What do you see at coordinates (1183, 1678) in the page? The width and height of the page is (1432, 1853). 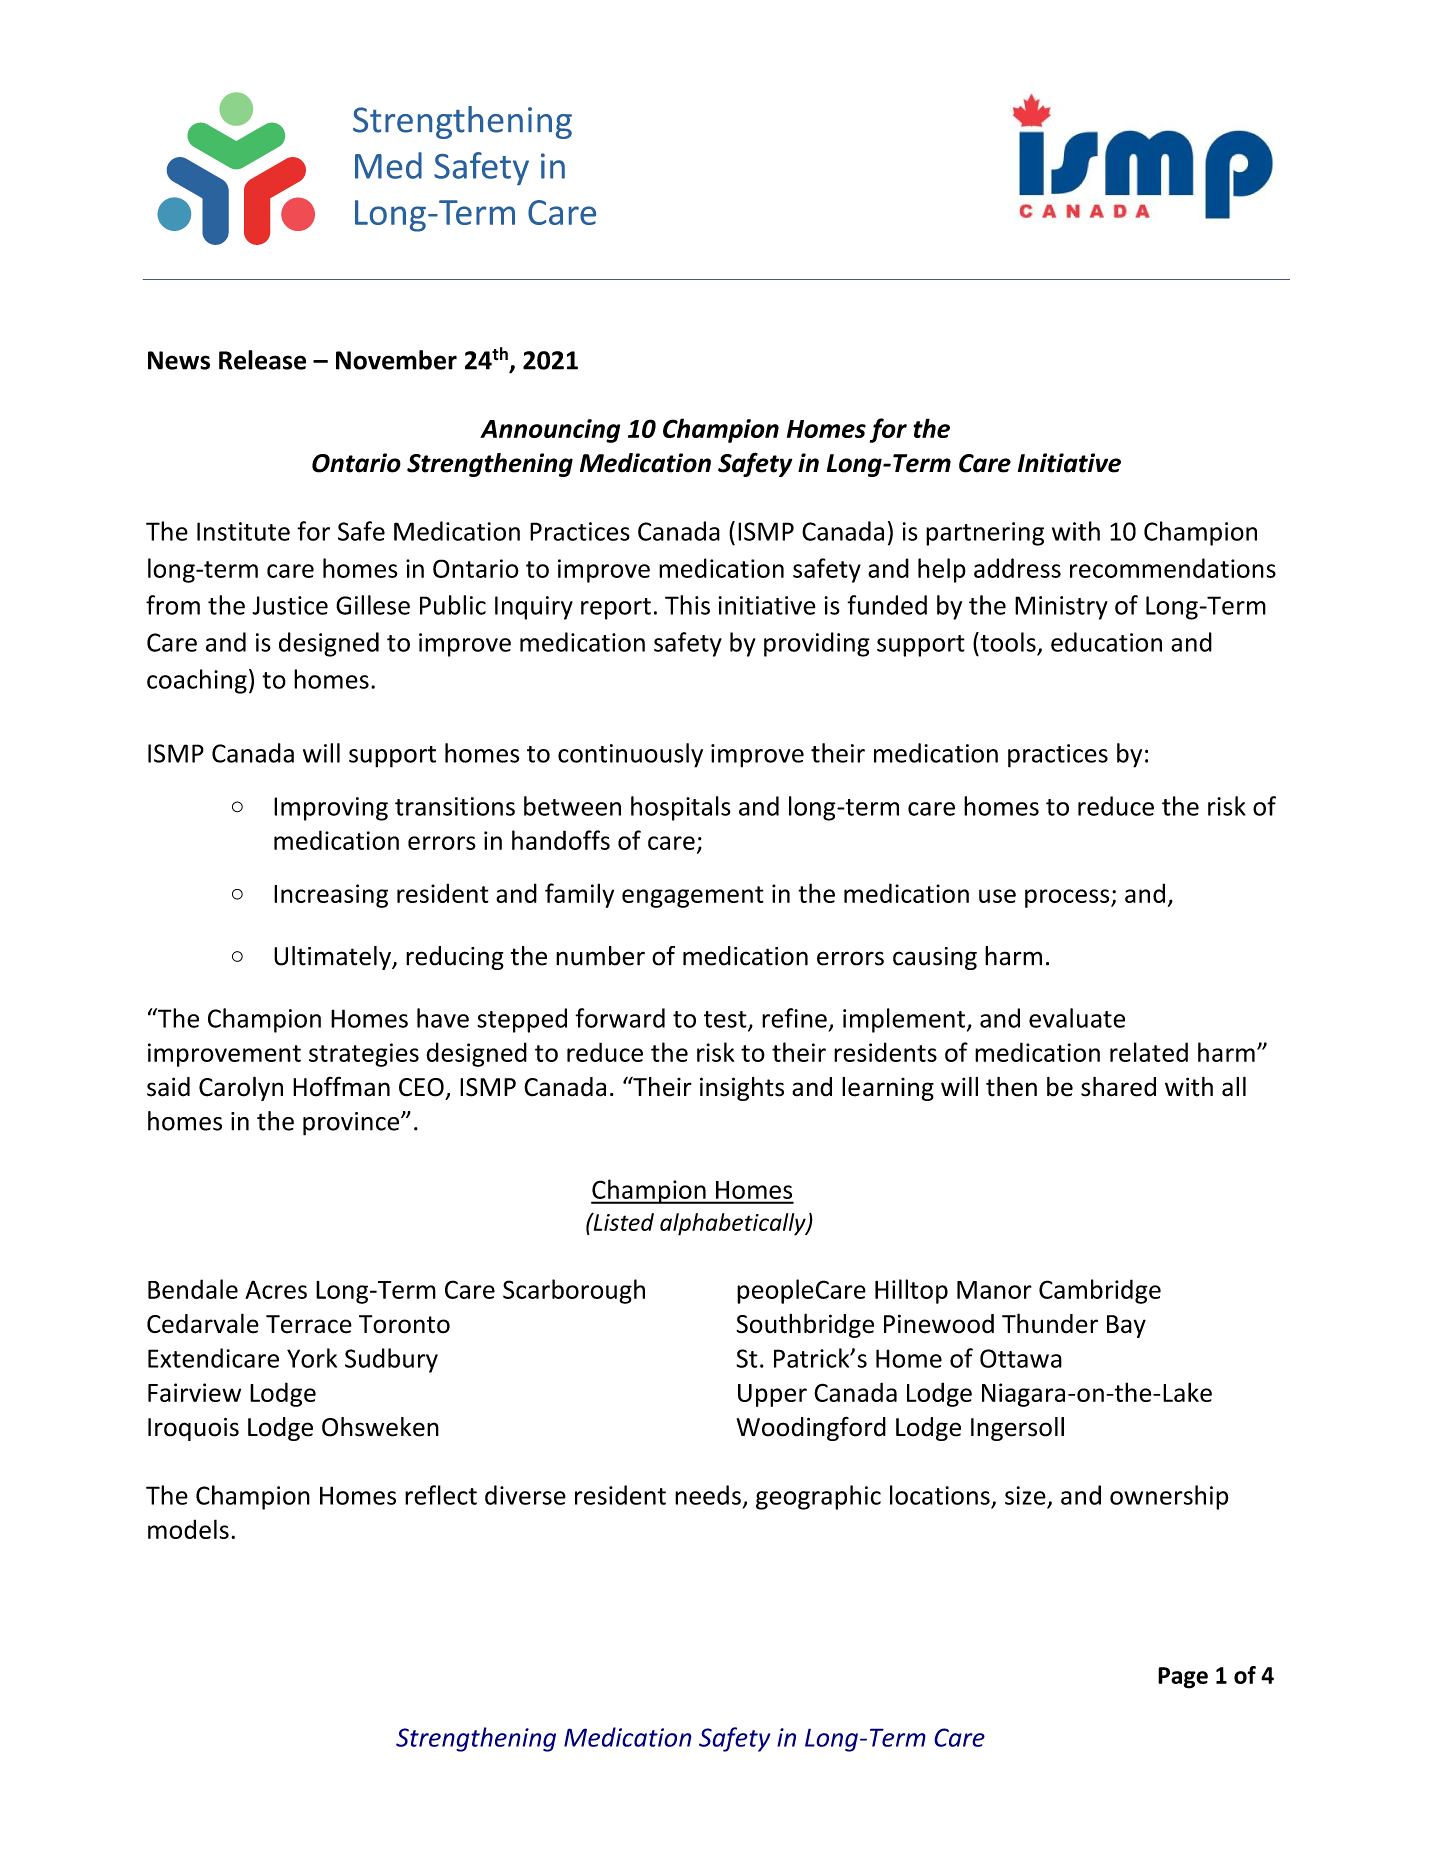 I see `Page` at bounding box center [1183, 1678].
